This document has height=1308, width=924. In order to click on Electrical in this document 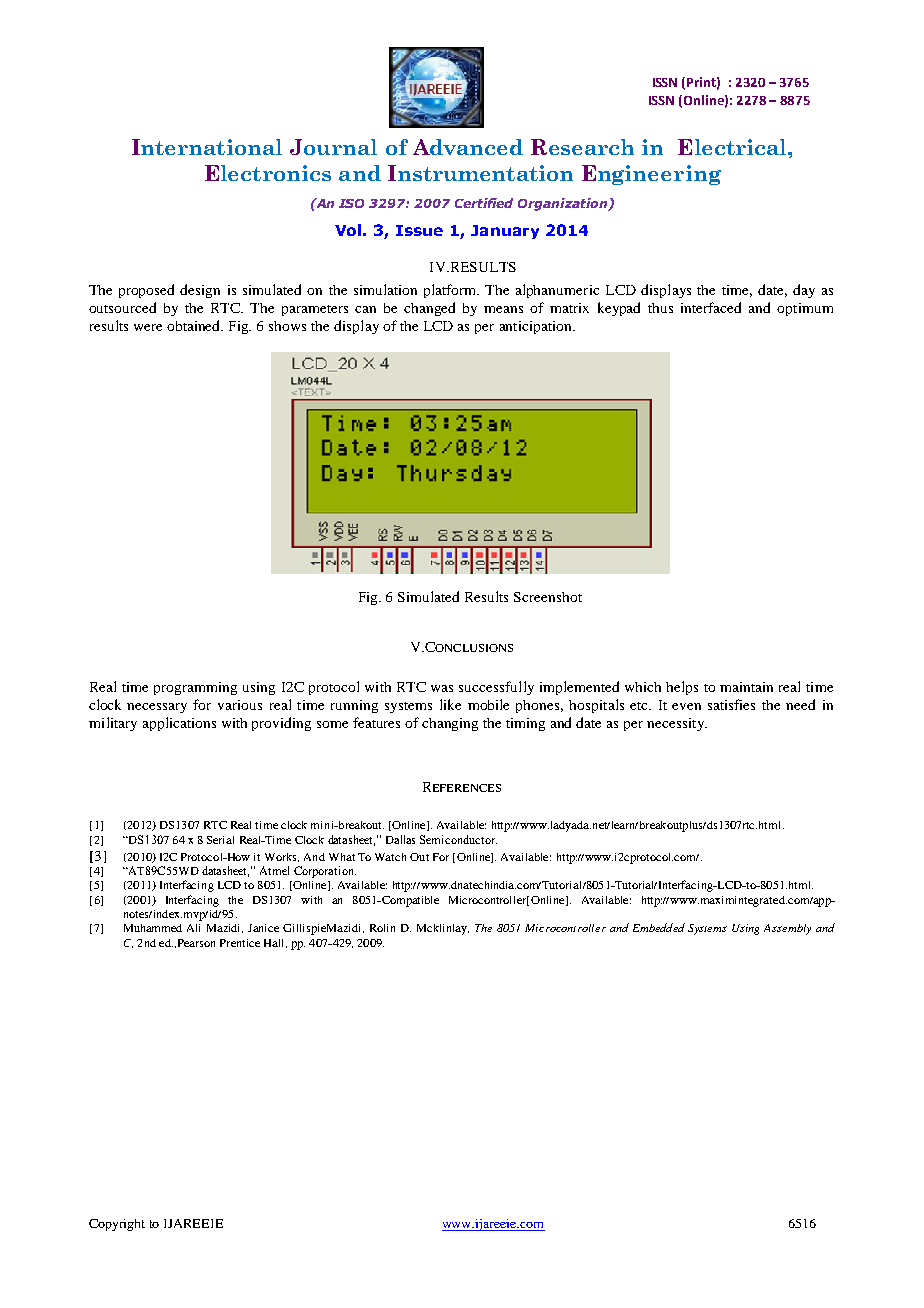, I will do `click(733, 147)`.
